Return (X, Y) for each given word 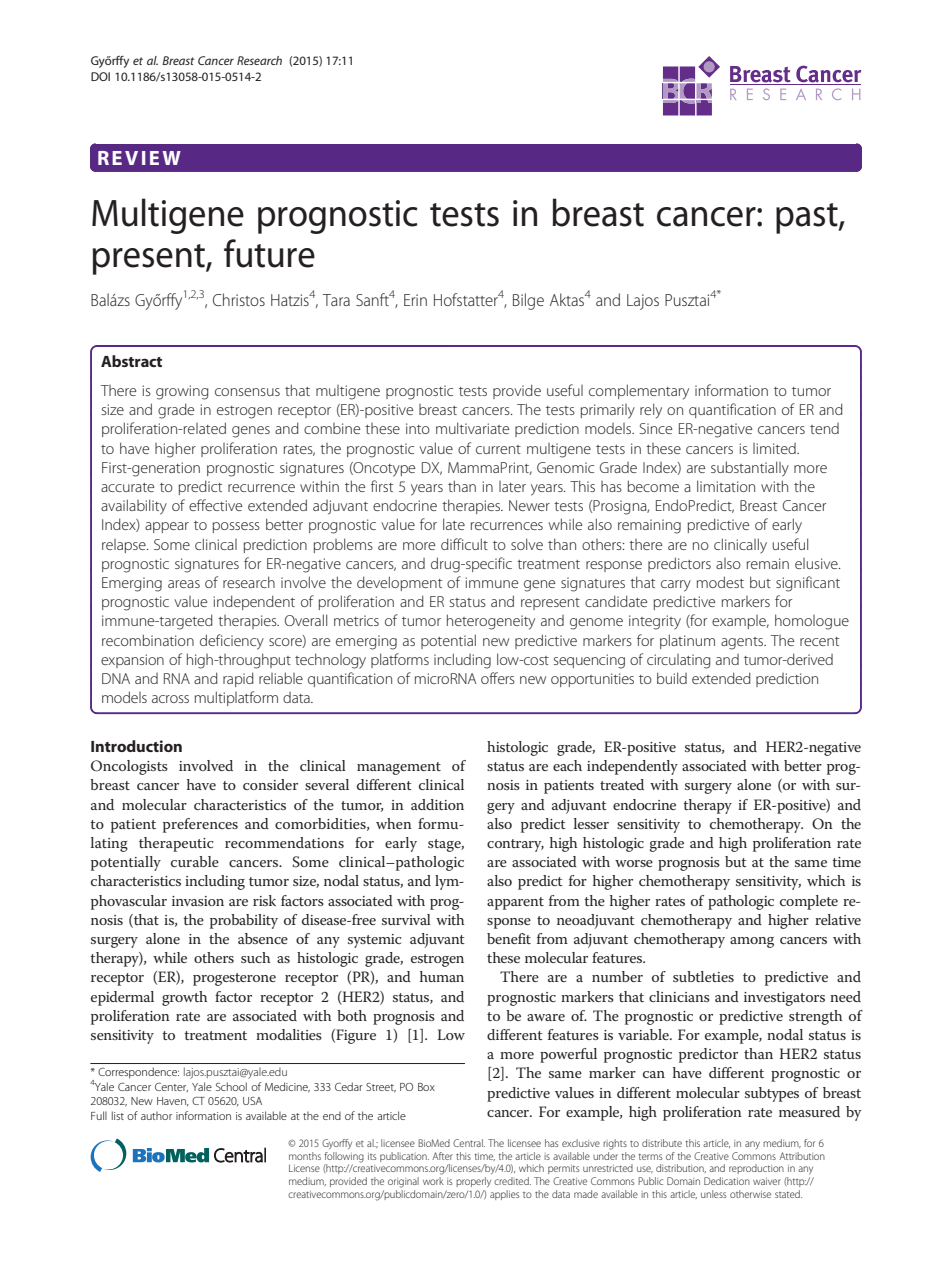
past (808, 218)
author (156, 1115)
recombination (148, 640)
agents (743, 643)
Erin (415, 300)
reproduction (756, 1169)
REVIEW (139, 158)
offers (498, 678)
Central (469, 1143)
